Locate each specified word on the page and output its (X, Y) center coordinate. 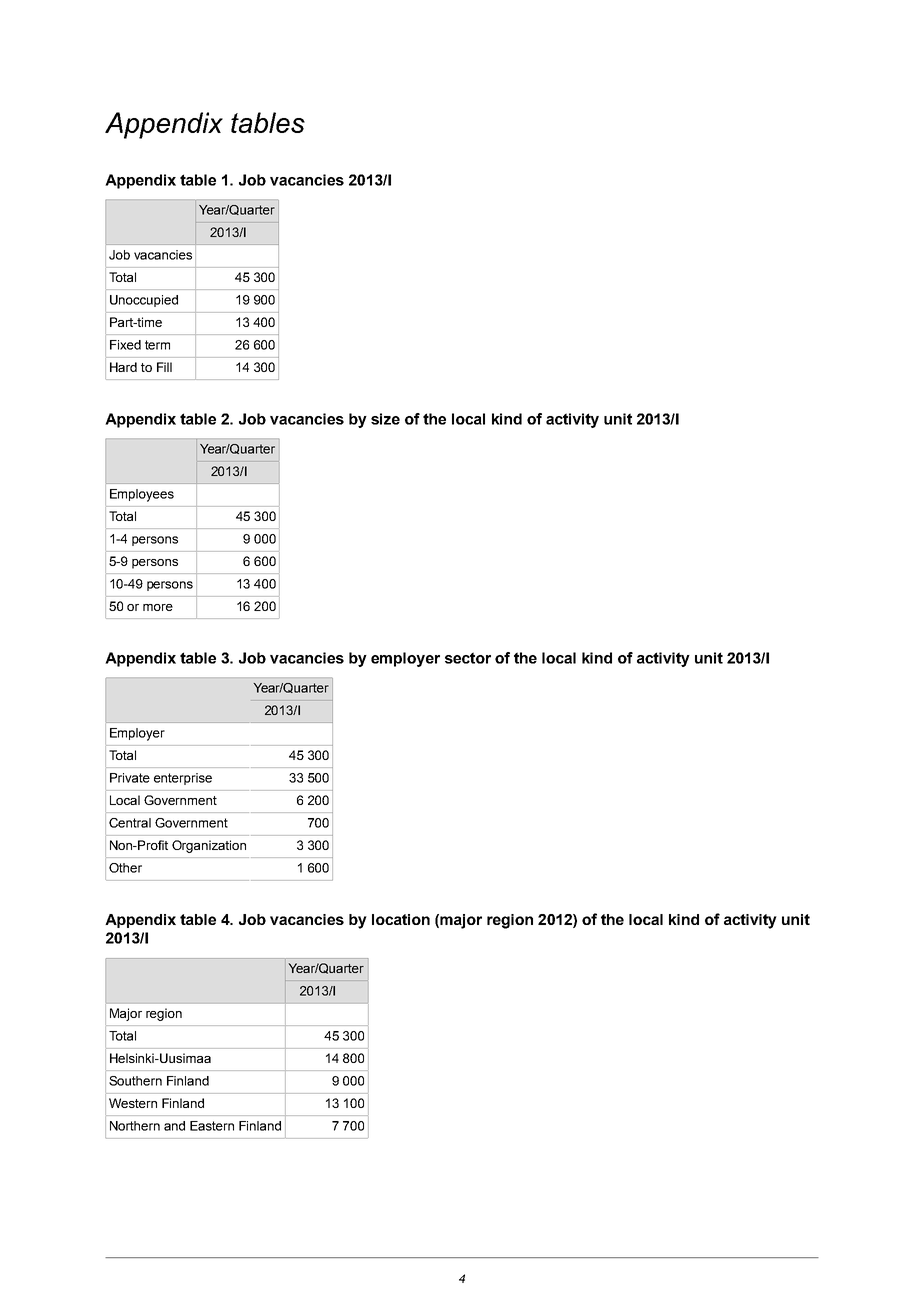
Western (133, 1103)
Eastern (212, 1126)
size (385, 419)
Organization (209, 846)
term (157, 345)
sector (468, 658)
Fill (164, 367)
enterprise (183, 779)
